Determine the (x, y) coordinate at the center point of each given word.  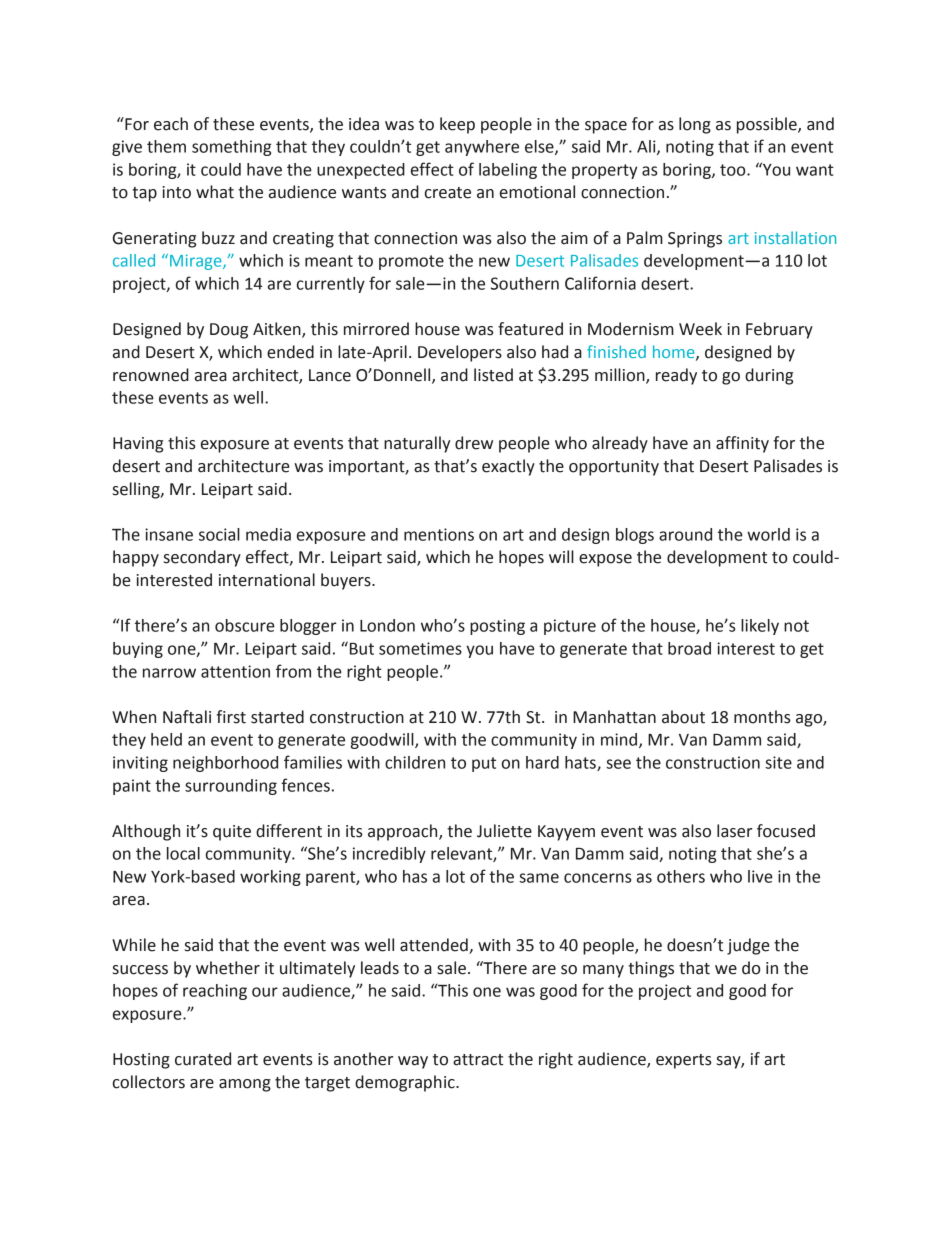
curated (203, 1059)
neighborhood (225, 764)
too (734, 170)
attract (478, 1060)
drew (474, 443)
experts (684, 1061)
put (484, 764)
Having (138, 445)
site (778, 762)
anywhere (482, 148)
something (232, 148)
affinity (742, 444)
